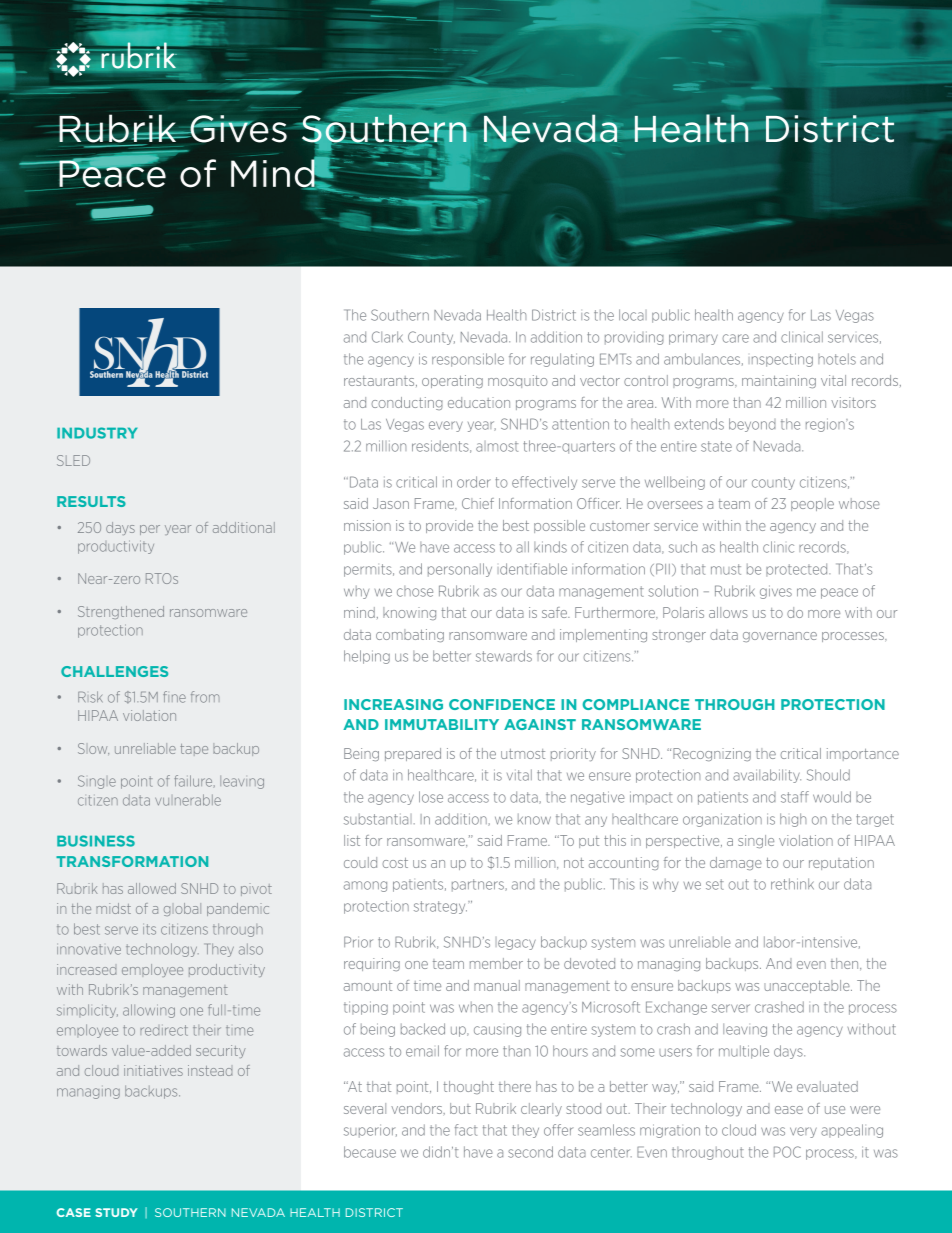 This page has height=1233, width=952. Describe the element at coordinates (792, 884) in the page. I see `rethink` at that location.
